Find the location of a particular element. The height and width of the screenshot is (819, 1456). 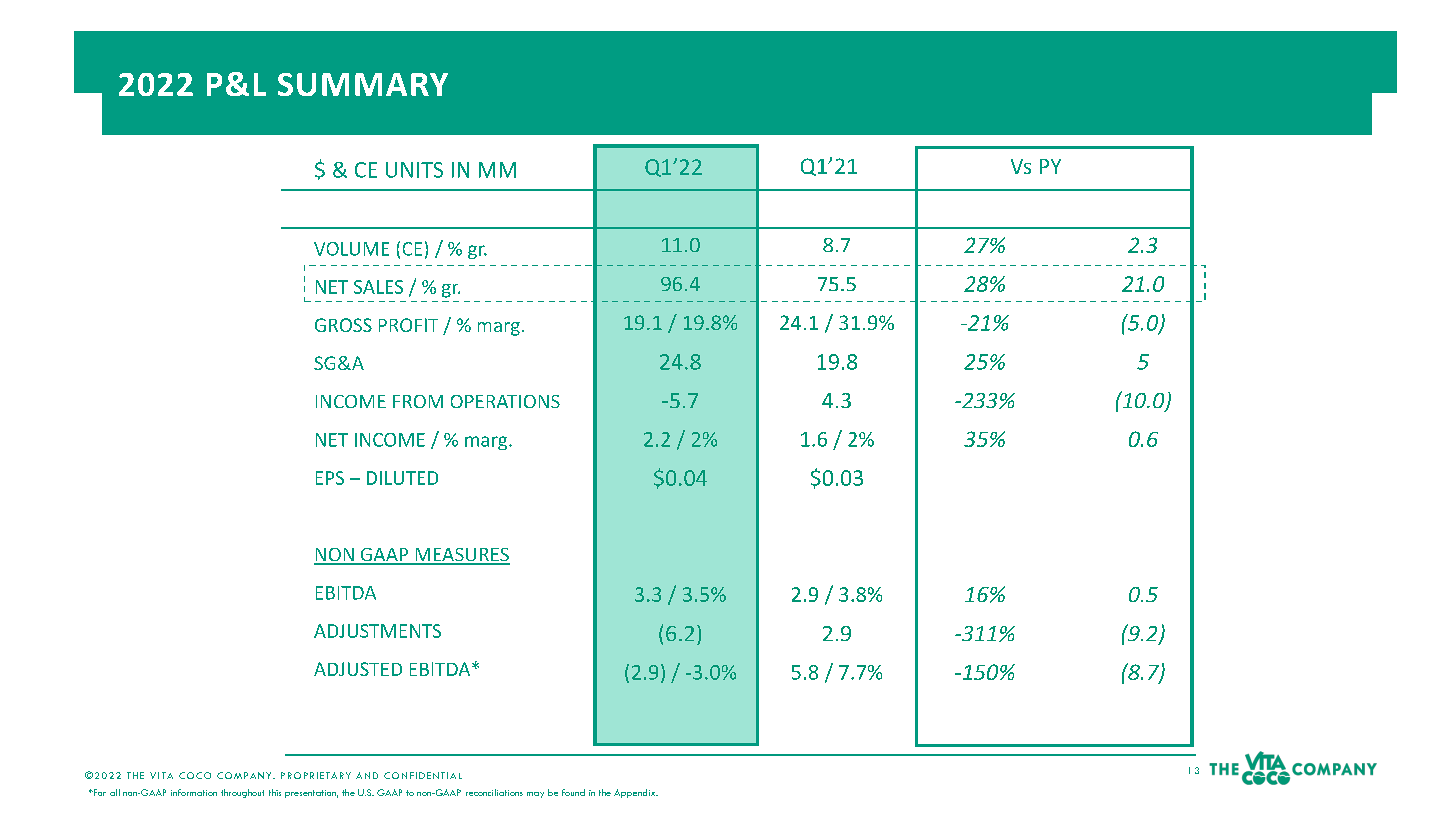

SALES is located at coordinates (378, 287).
